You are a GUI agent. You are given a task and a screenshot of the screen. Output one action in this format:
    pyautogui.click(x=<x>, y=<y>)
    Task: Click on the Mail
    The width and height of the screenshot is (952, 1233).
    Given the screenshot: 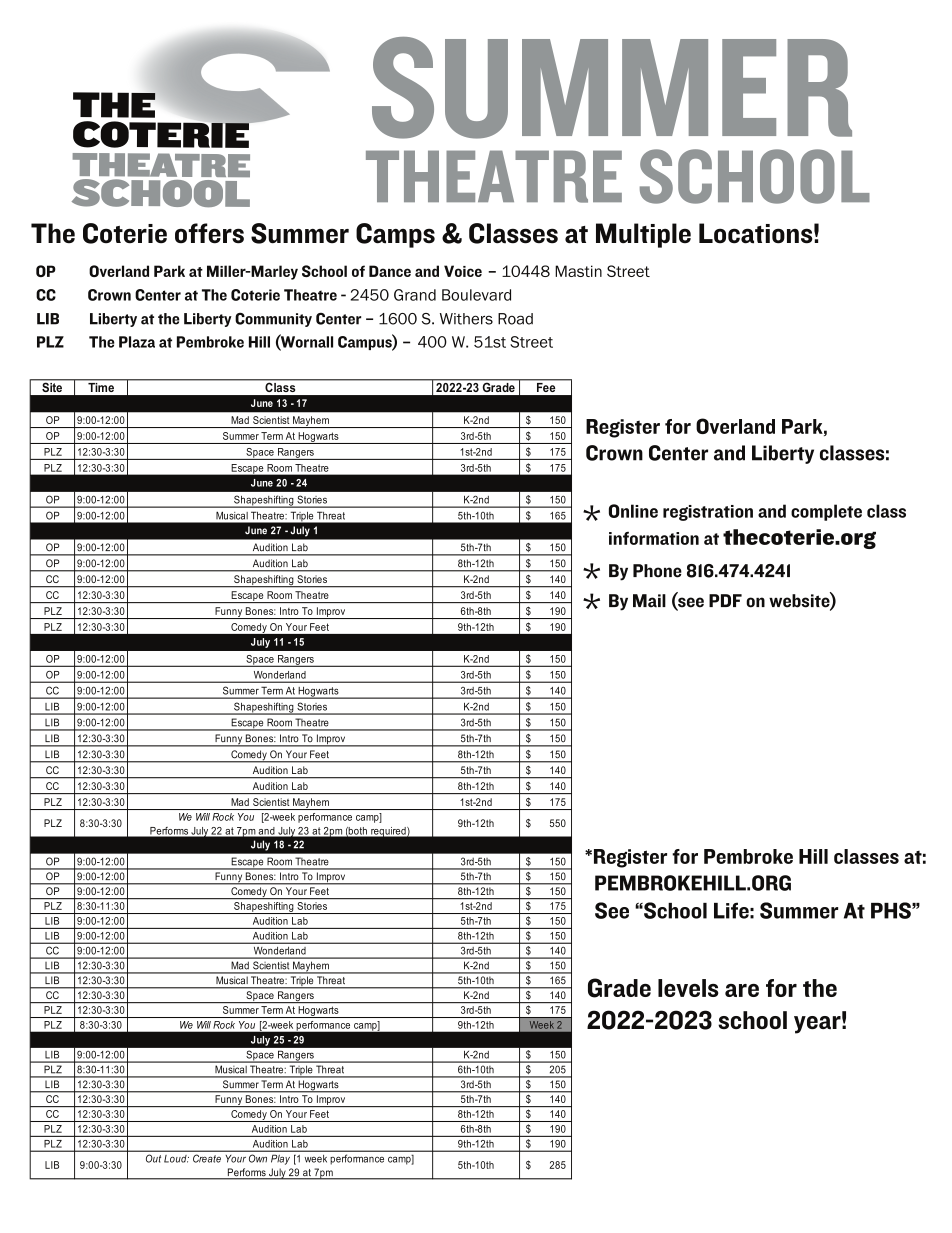 What is the action you would take?
    pyautogui.click(x=649, y=601)
